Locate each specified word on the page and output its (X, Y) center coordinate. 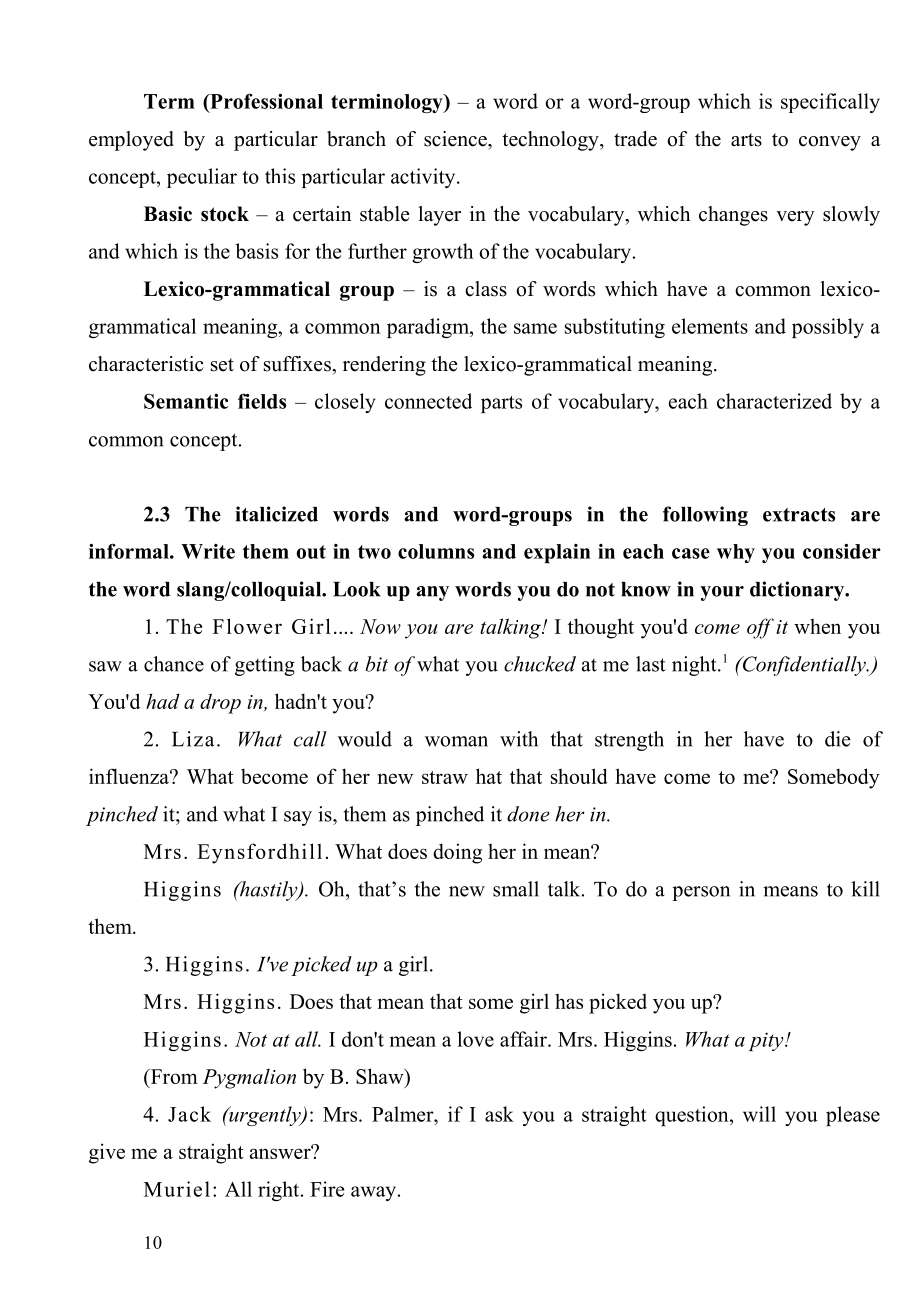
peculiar (202, 178)
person (701, 893)
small (516, 889)
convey (830, 143)
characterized (774, 401)
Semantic (186, 401)
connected (428, 401)
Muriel (177, 1189)
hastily (268, 891)
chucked (540, 664)
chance (174, 664)
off (760, 628)
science (456, 139)
